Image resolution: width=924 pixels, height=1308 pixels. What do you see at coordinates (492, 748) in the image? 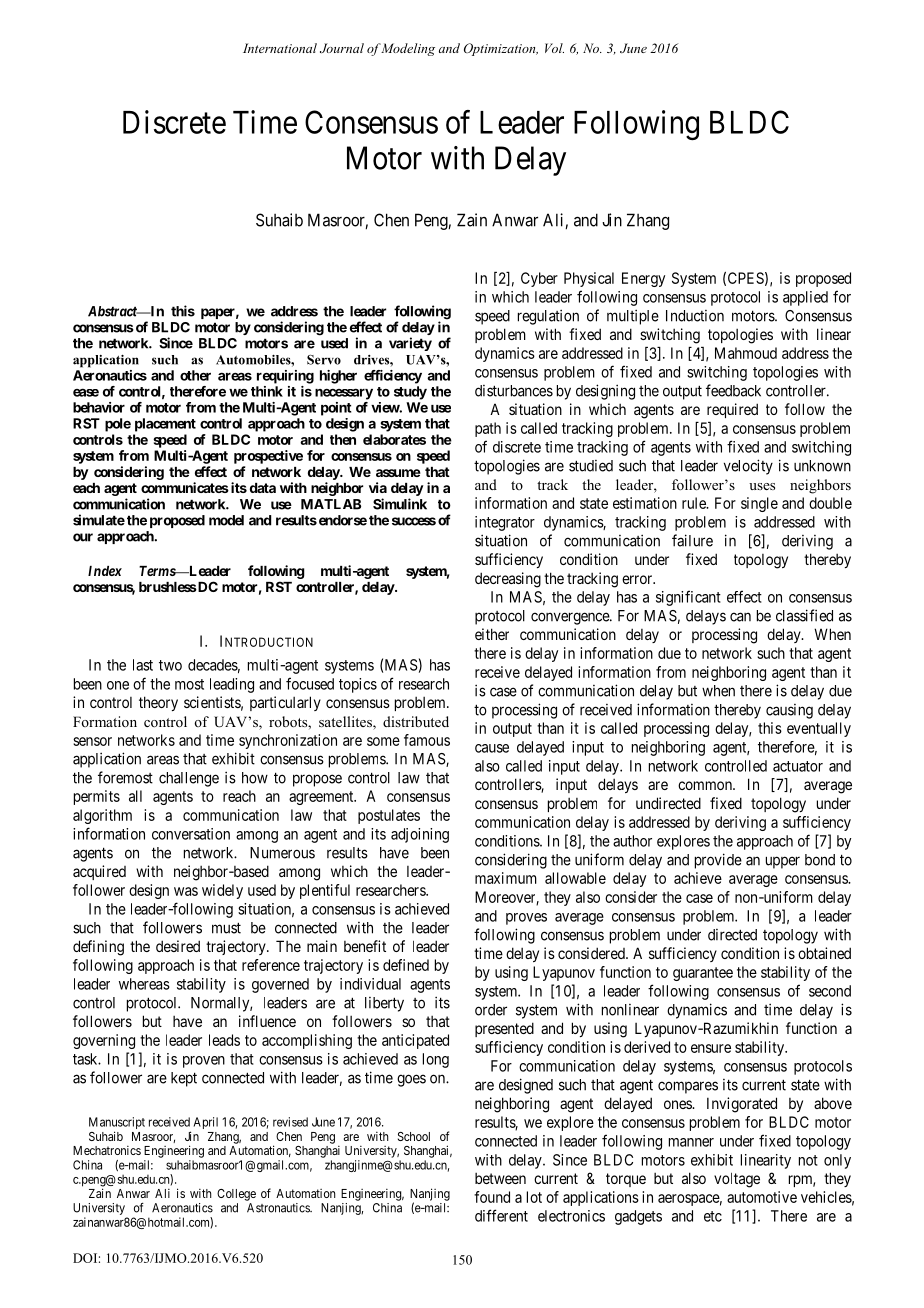
I see `cause` at bounding box center [492, 748].
